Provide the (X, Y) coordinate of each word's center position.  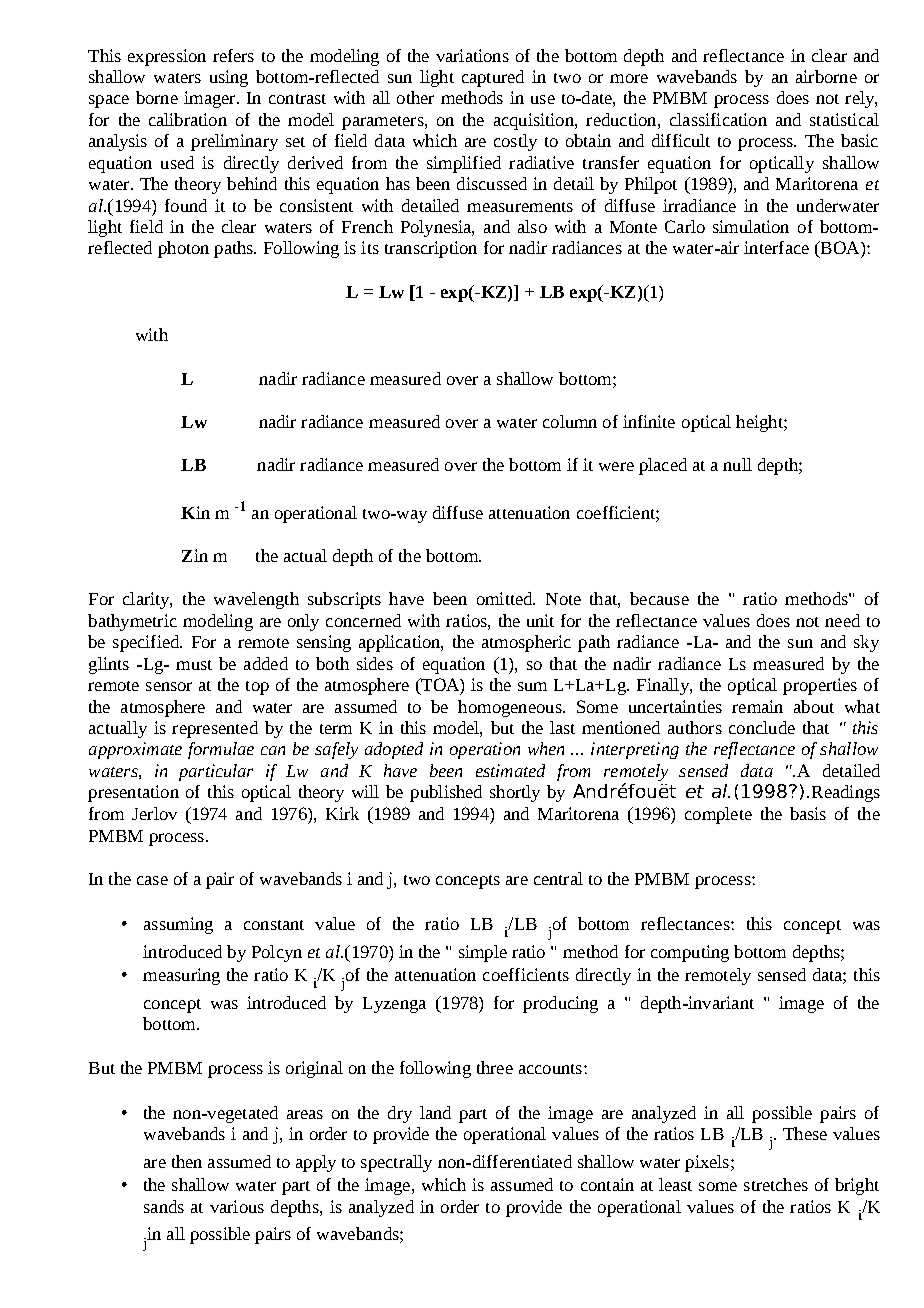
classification (718, 119)
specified (147, 643)
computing (690, 953)
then (187, 1161)
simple (483, 953)
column (570, 421)
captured (493, 78)
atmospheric (526, 643)
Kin (195, 512)
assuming (178, 925)
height (760, 423)
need (842, 620)
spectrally (396, 1163)
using (229, 78)
